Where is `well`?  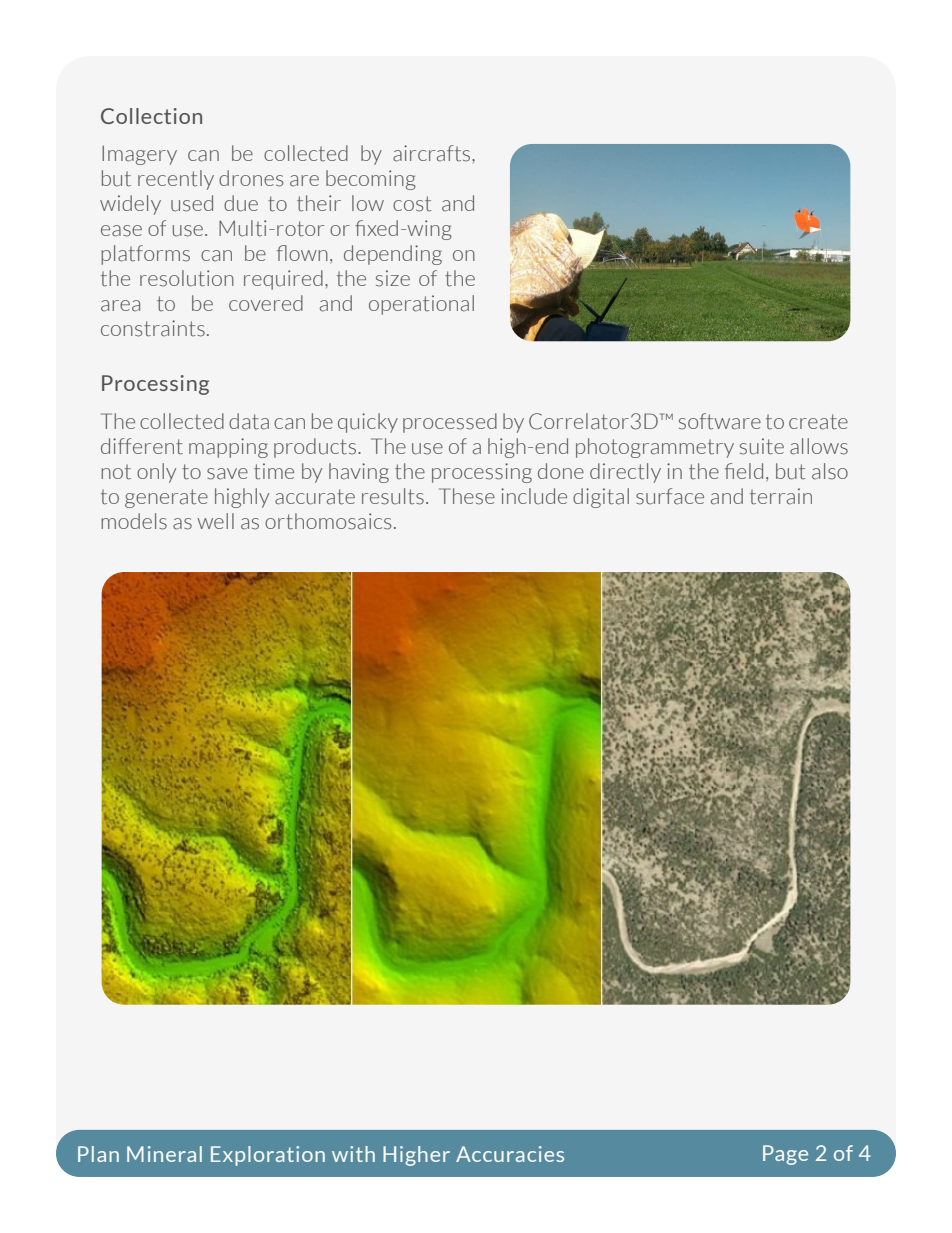
well is located at coordinates (215, 521).
